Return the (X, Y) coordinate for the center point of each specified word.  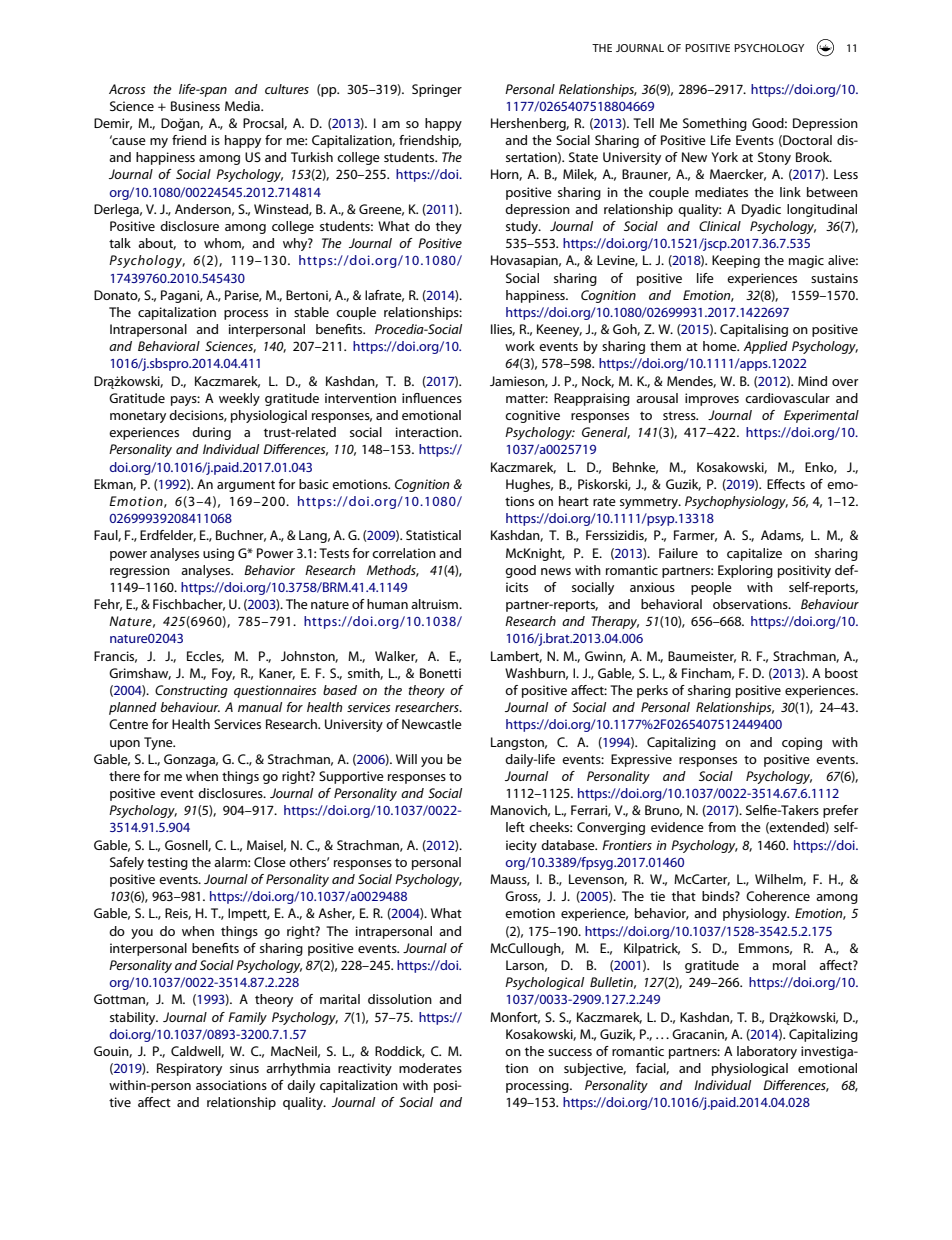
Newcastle (432, 724)
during (211, 433)
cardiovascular (787, 398)
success (570, 1052)
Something (715, 124)
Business (195, 106)
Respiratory (189, 1069)
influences (432, 398)
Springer (437, 90)
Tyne (159, 743)
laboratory (767, 1052)
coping (802, 743)
